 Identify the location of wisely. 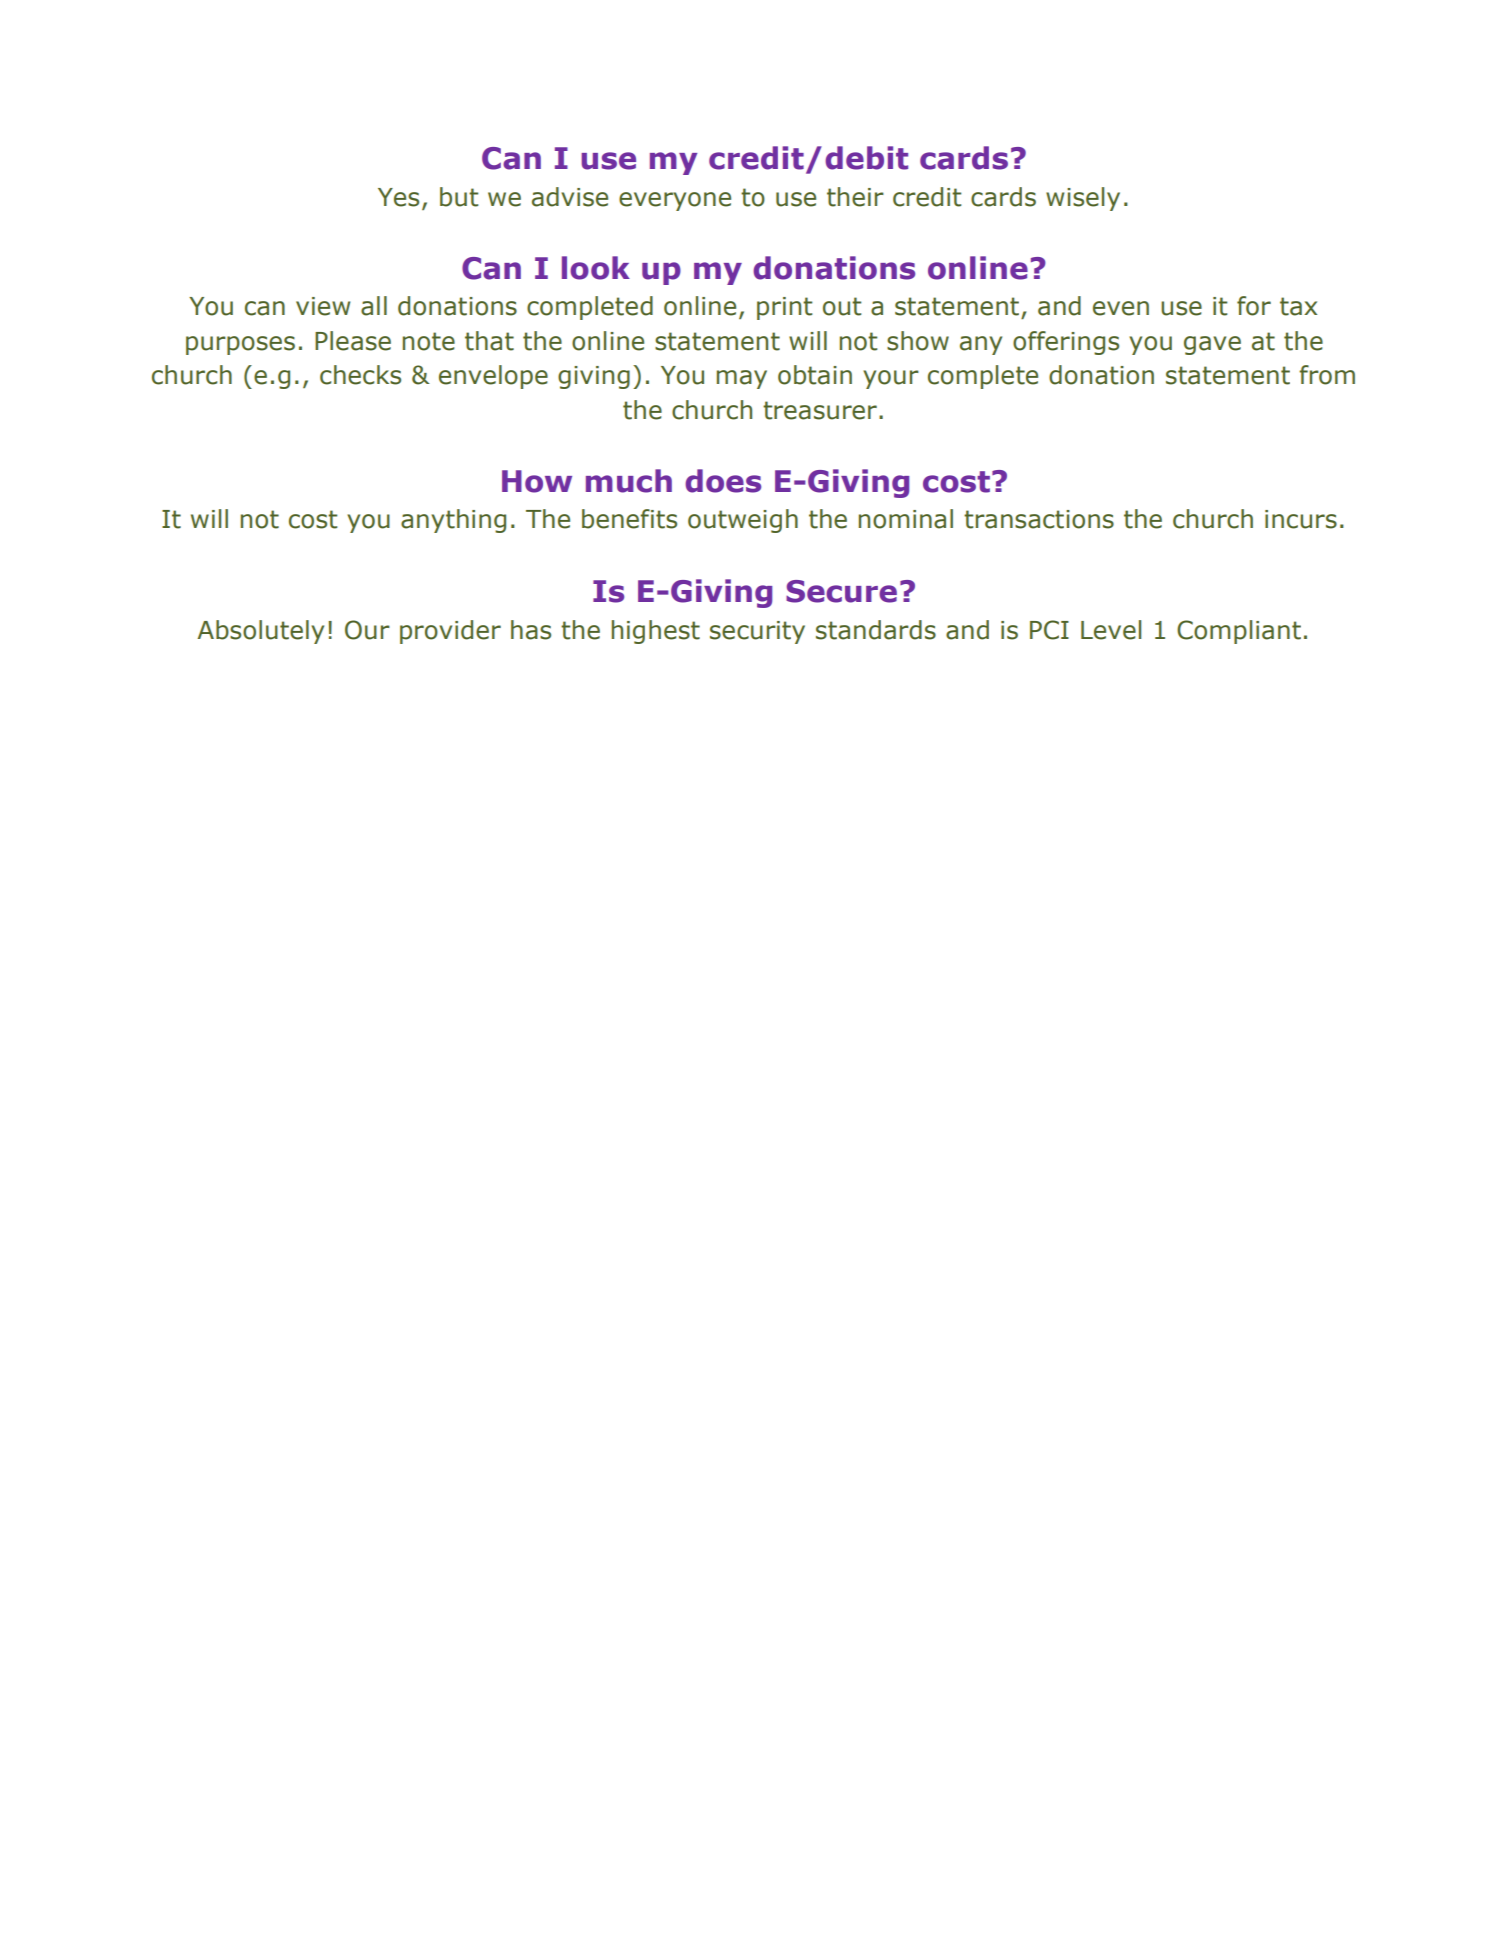
(1083, 199).
